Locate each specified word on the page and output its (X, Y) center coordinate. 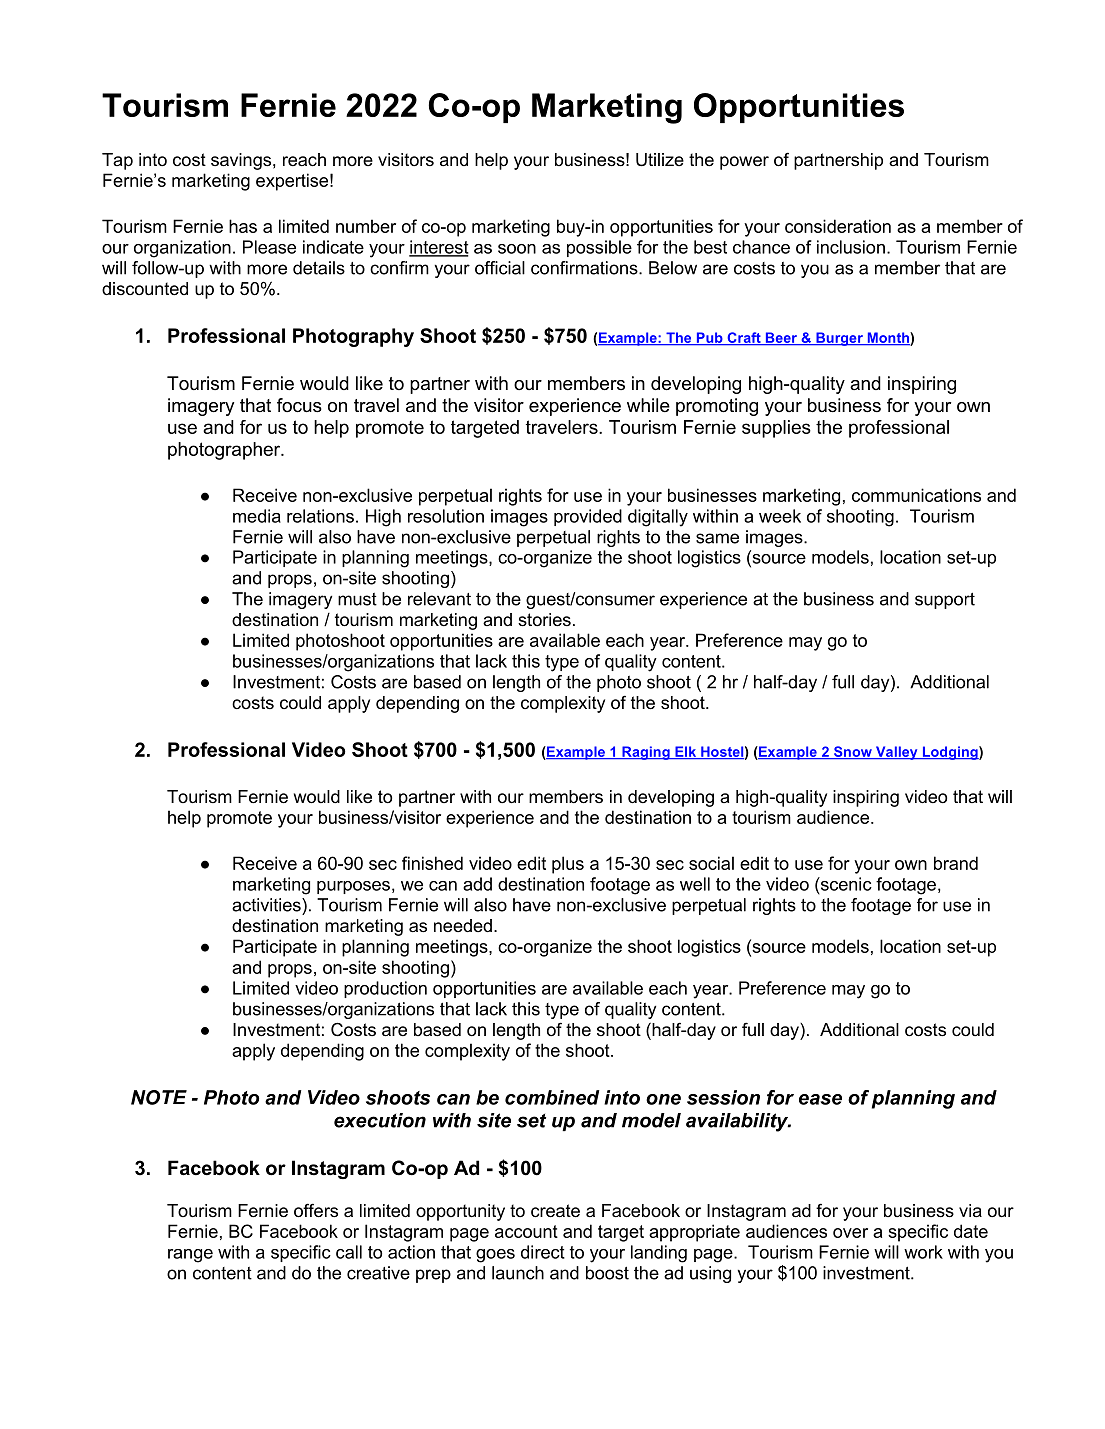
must (357, 599)
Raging (646, 753)
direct (543, 1252)
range (190, 1256)
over (850, 1233)
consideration (838, 226)
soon (517, 249)
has (243, 226)
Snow (852, 752)
